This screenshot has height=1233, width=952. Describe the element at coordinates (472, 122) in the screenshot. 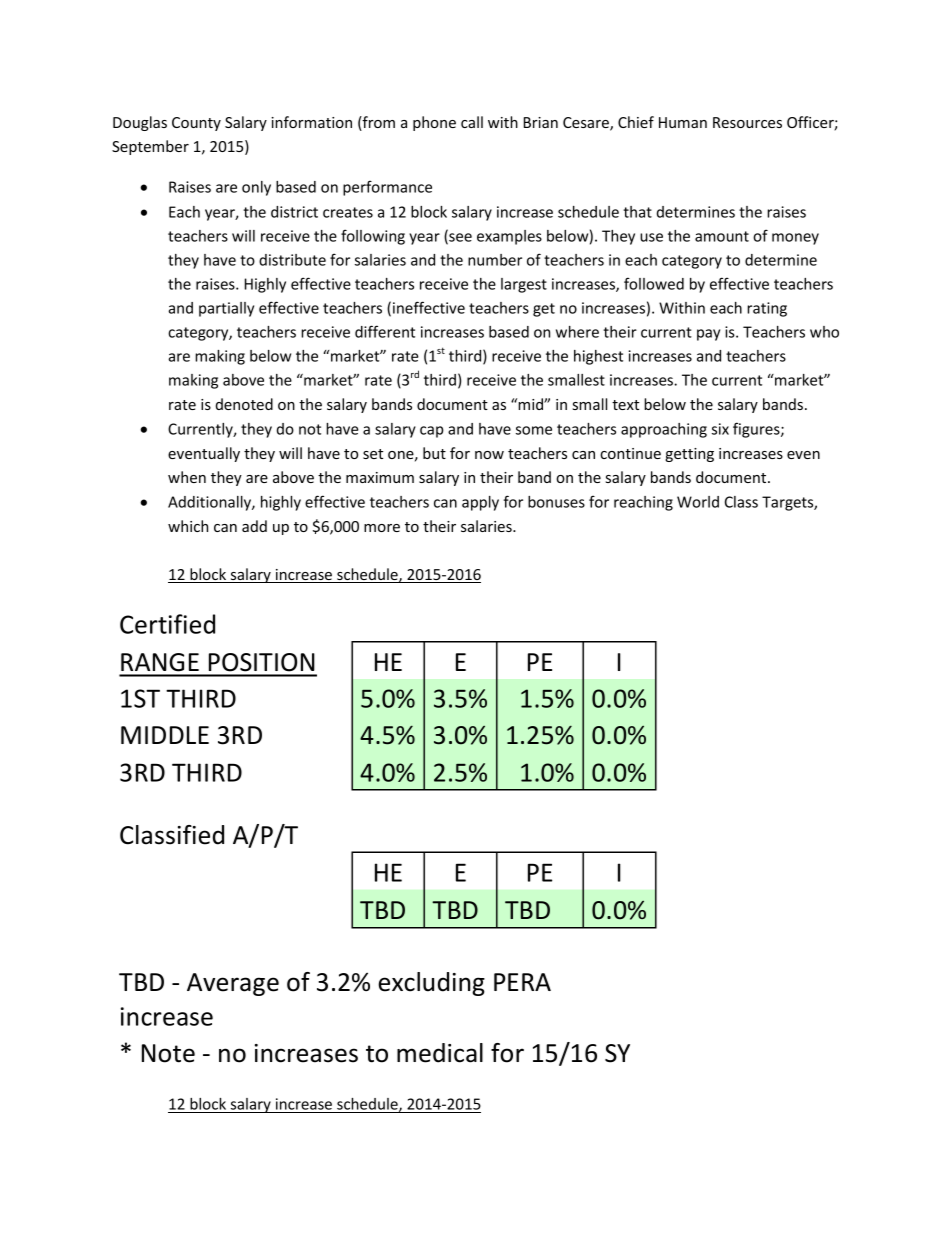

I see `call` at that location.
